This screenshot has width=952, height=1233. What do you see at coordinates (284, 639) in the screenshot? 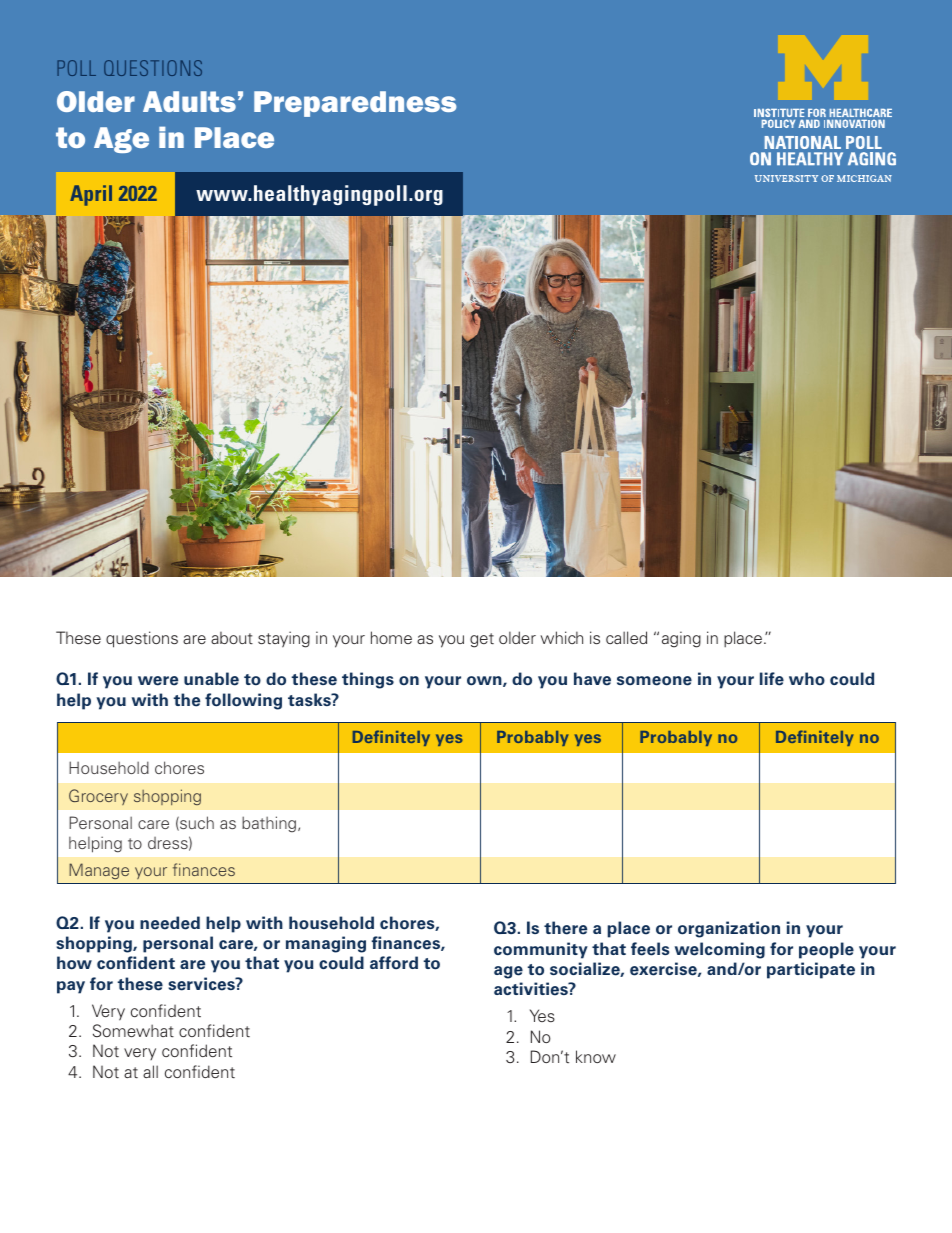
I see `staying` at bounding box center [284, 639].
